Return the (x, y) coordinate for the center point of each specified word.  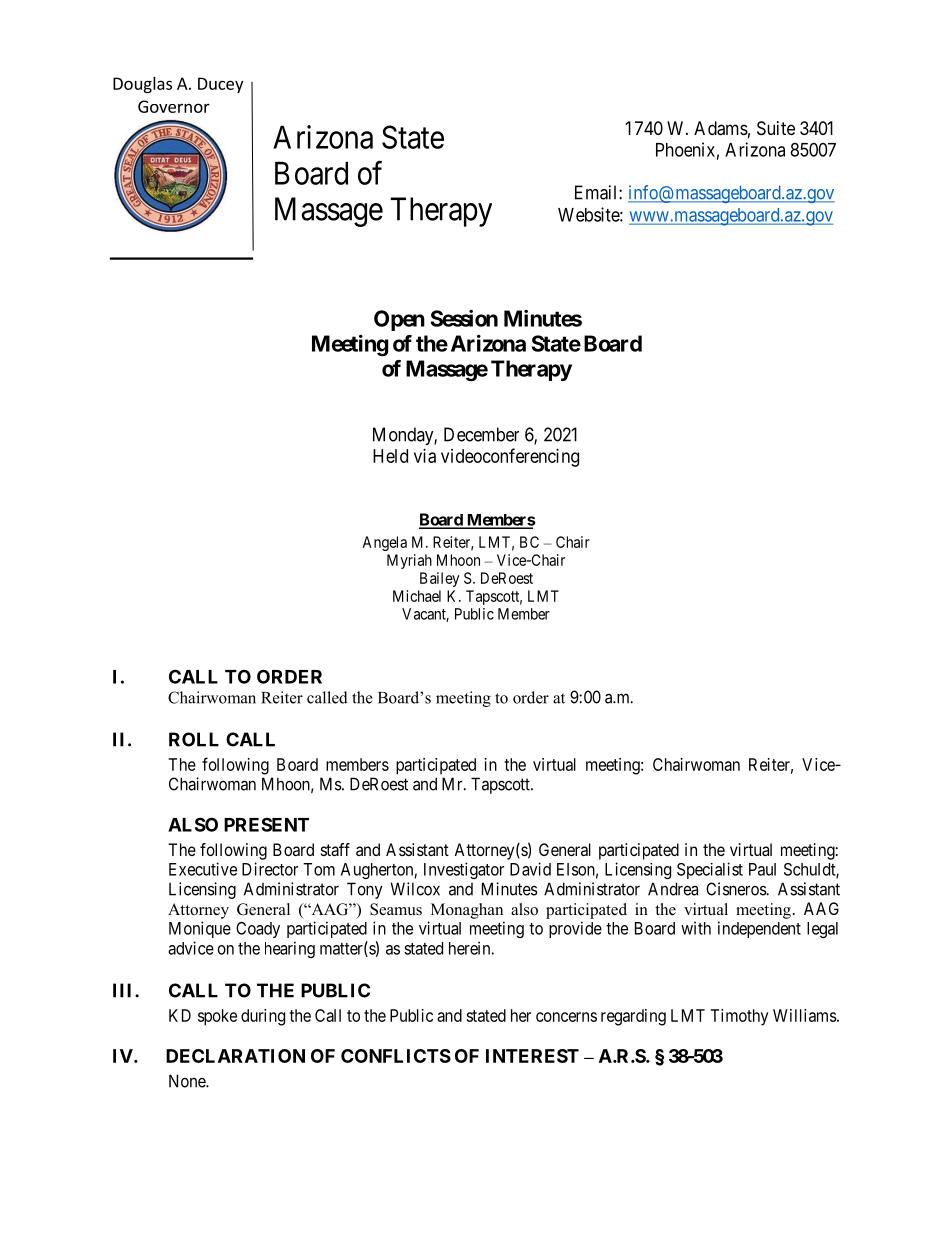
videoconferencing (510, 457)
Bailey (439, 579)
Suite (776, 128)
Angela (384, 543)
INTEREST (532, 1056)
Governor (174, 106)
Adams (721, 128)
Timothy (739, 1017)
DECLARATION (235, 1056)
